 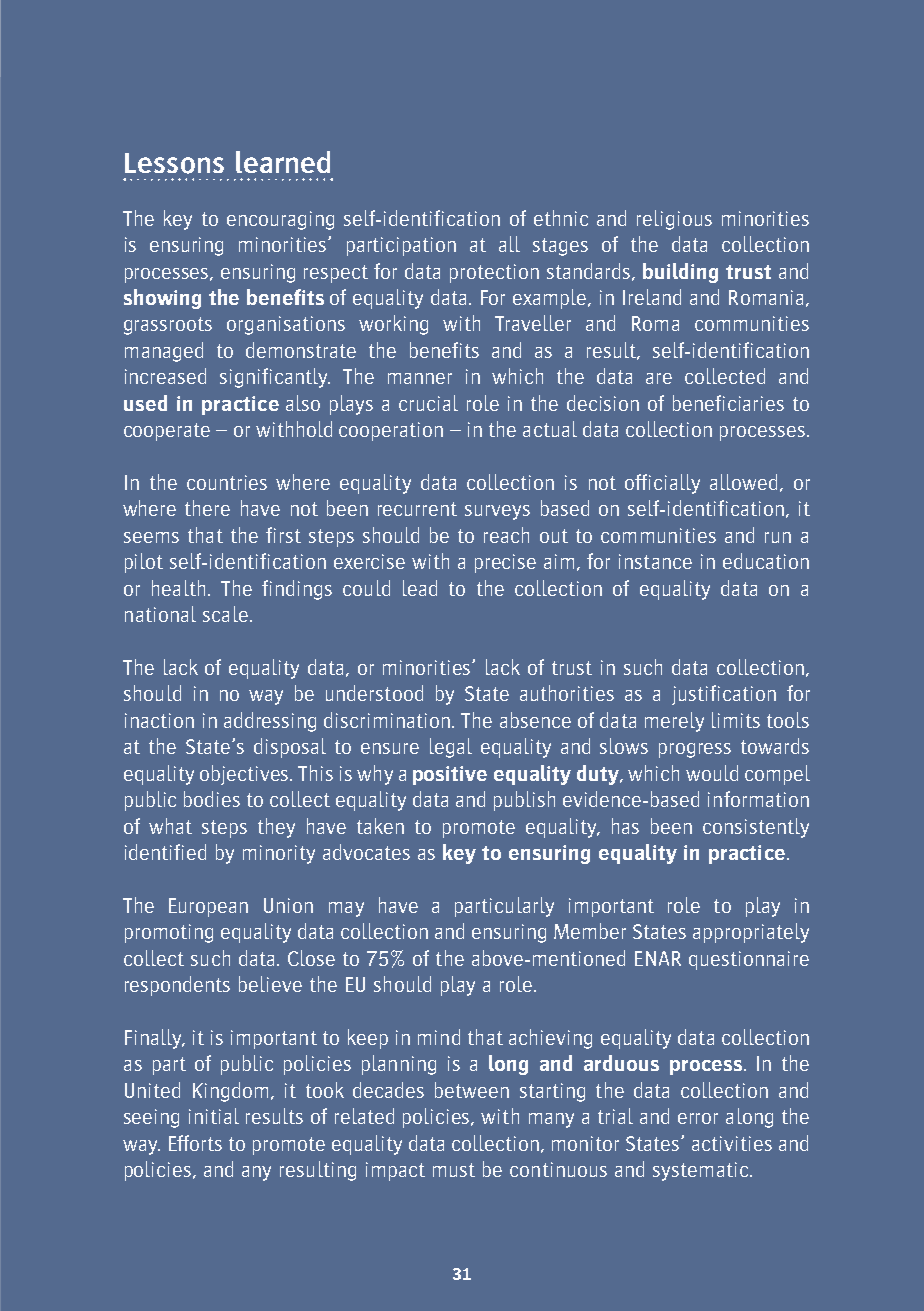 I want to click on absence, so click(x=535, y=720).
